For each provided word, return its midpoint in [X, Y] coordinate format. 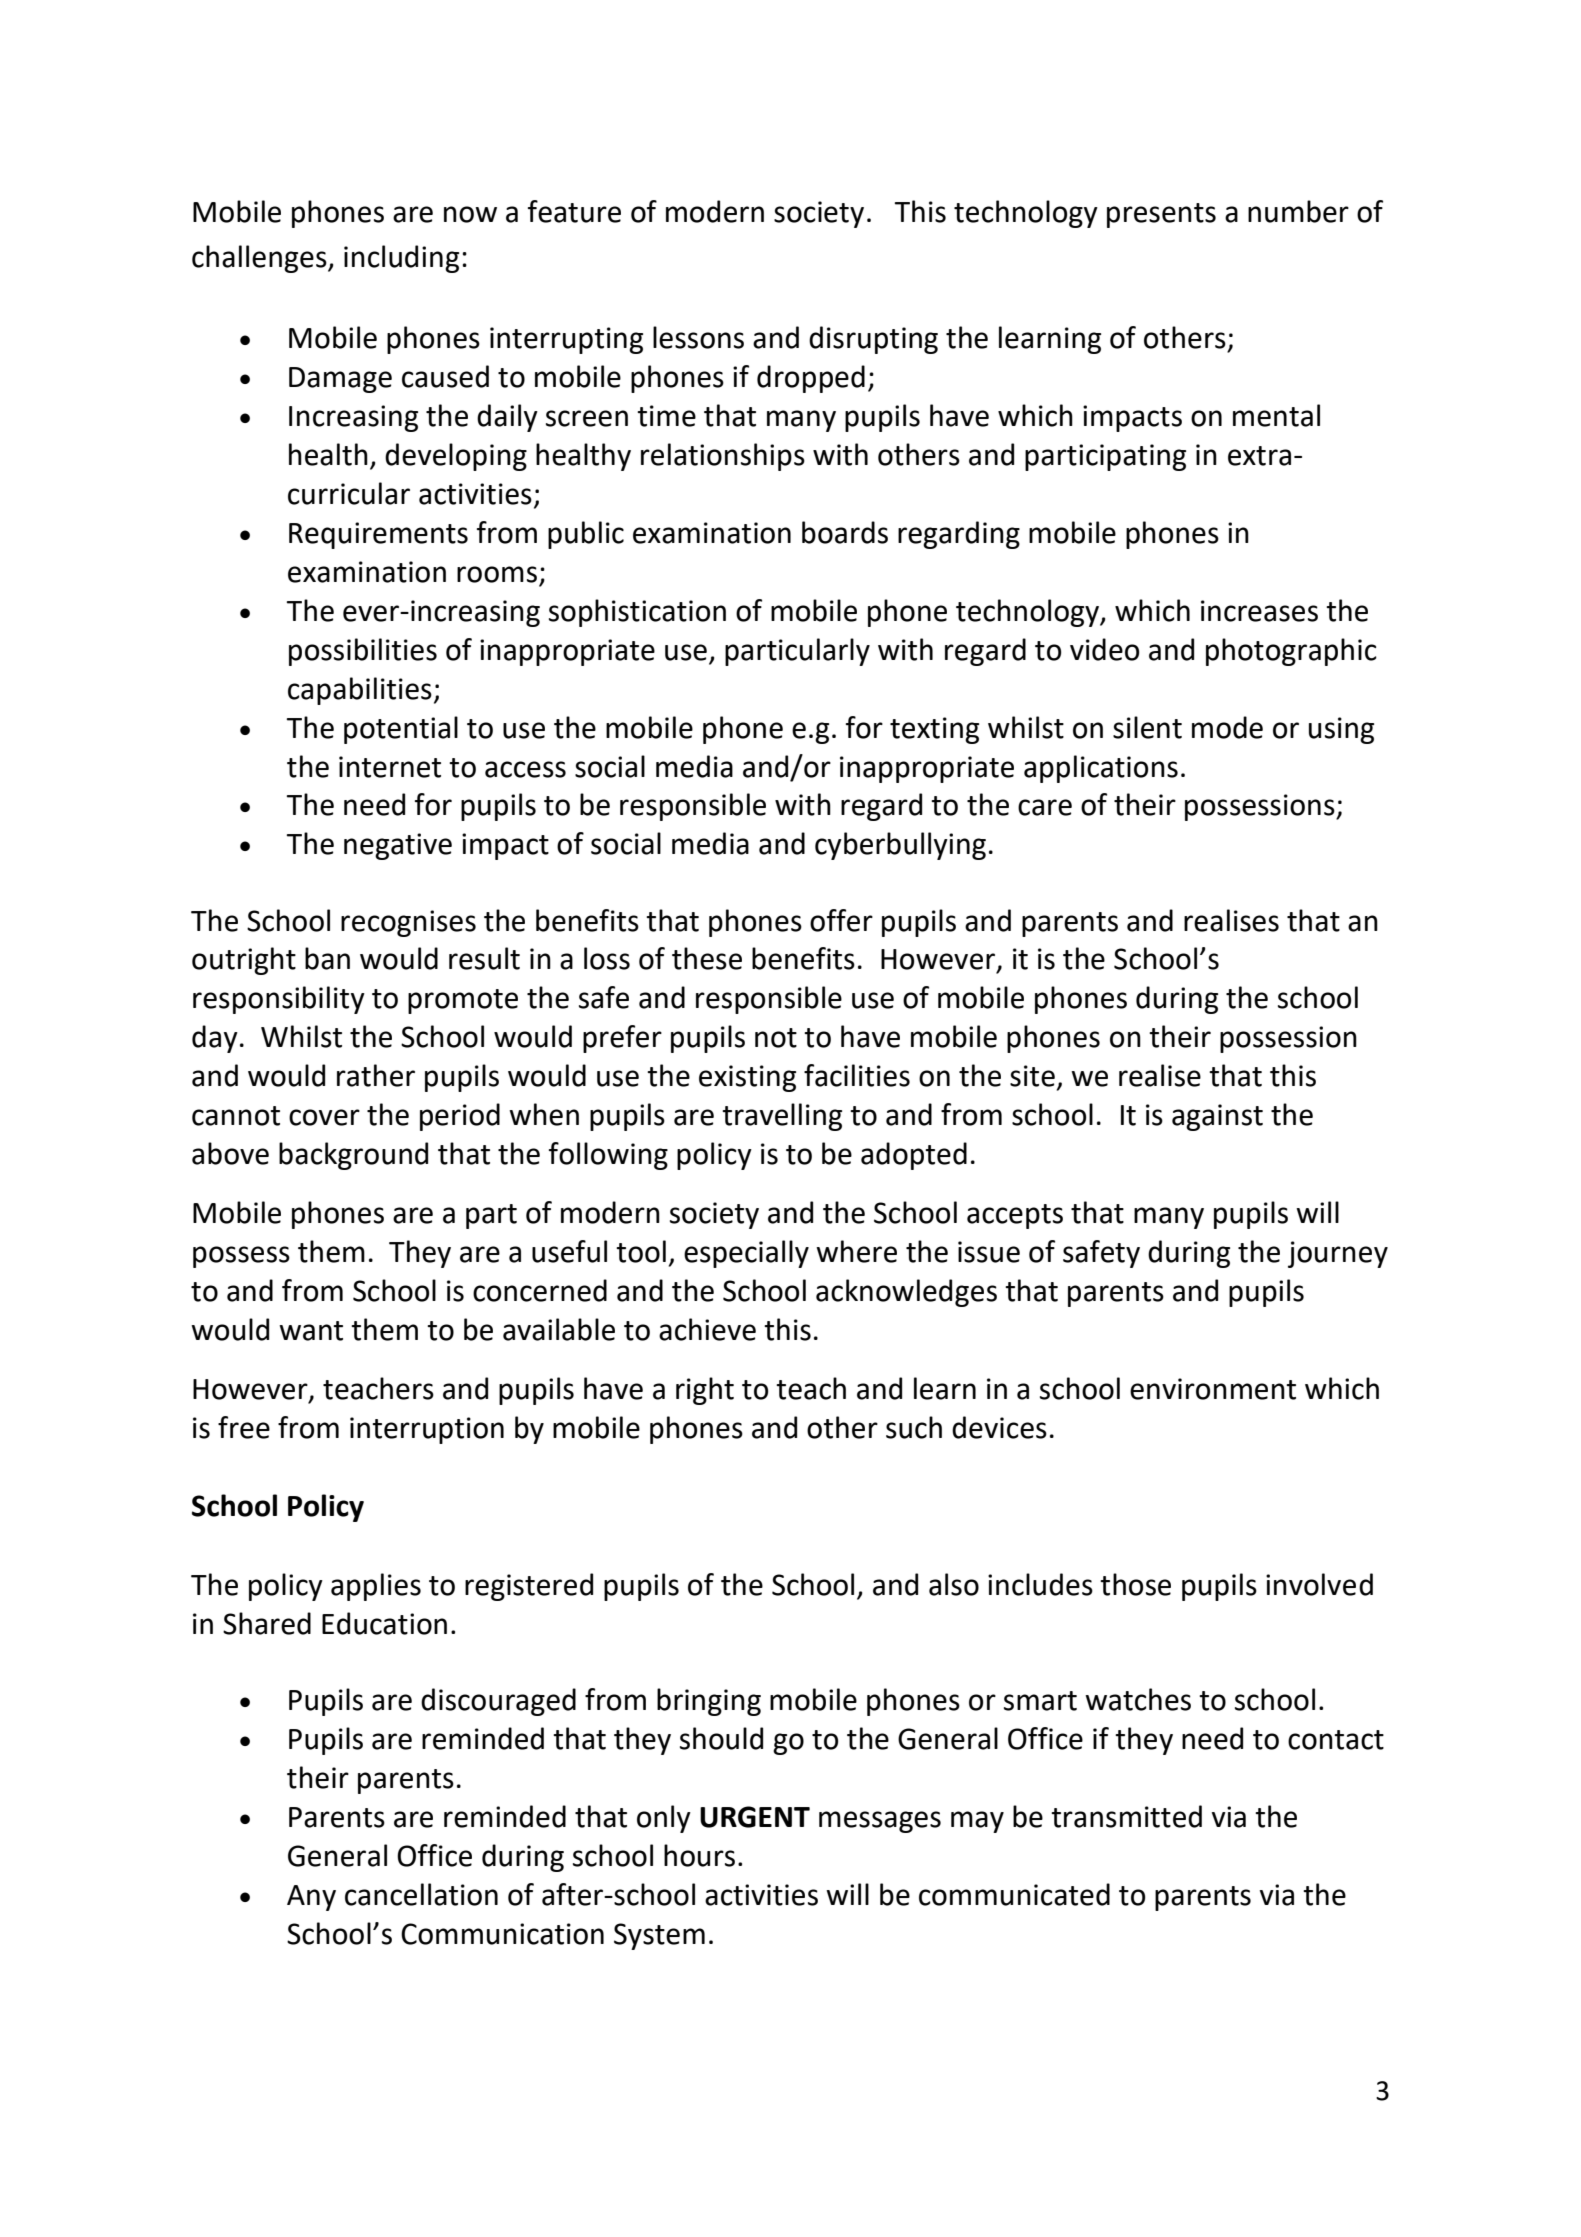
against [1217, 1117]
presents [1161, 215]
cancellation [421, 1894]
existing [747, 1078]
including [401, 259]
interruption [427, 1430]
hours [699, 1855]
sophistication [637, 613]
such [914, 1427]
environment [1213, 1389]
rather [376, 1075]
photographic [1291, 652]
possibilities [363, 652]
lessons [698, 337]
